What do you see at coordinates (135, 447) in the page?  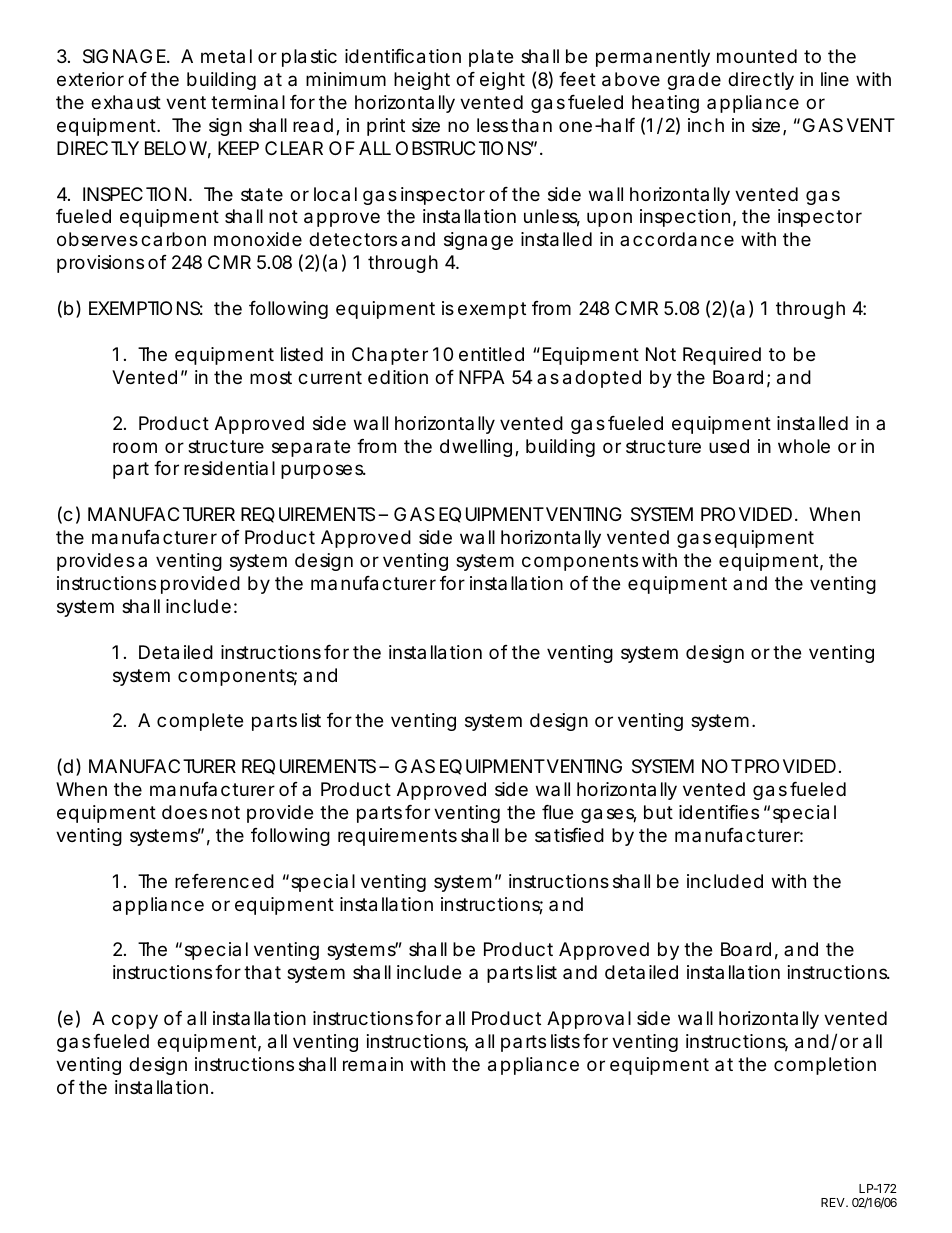 I see `room` at bounding box center [135, 447].
